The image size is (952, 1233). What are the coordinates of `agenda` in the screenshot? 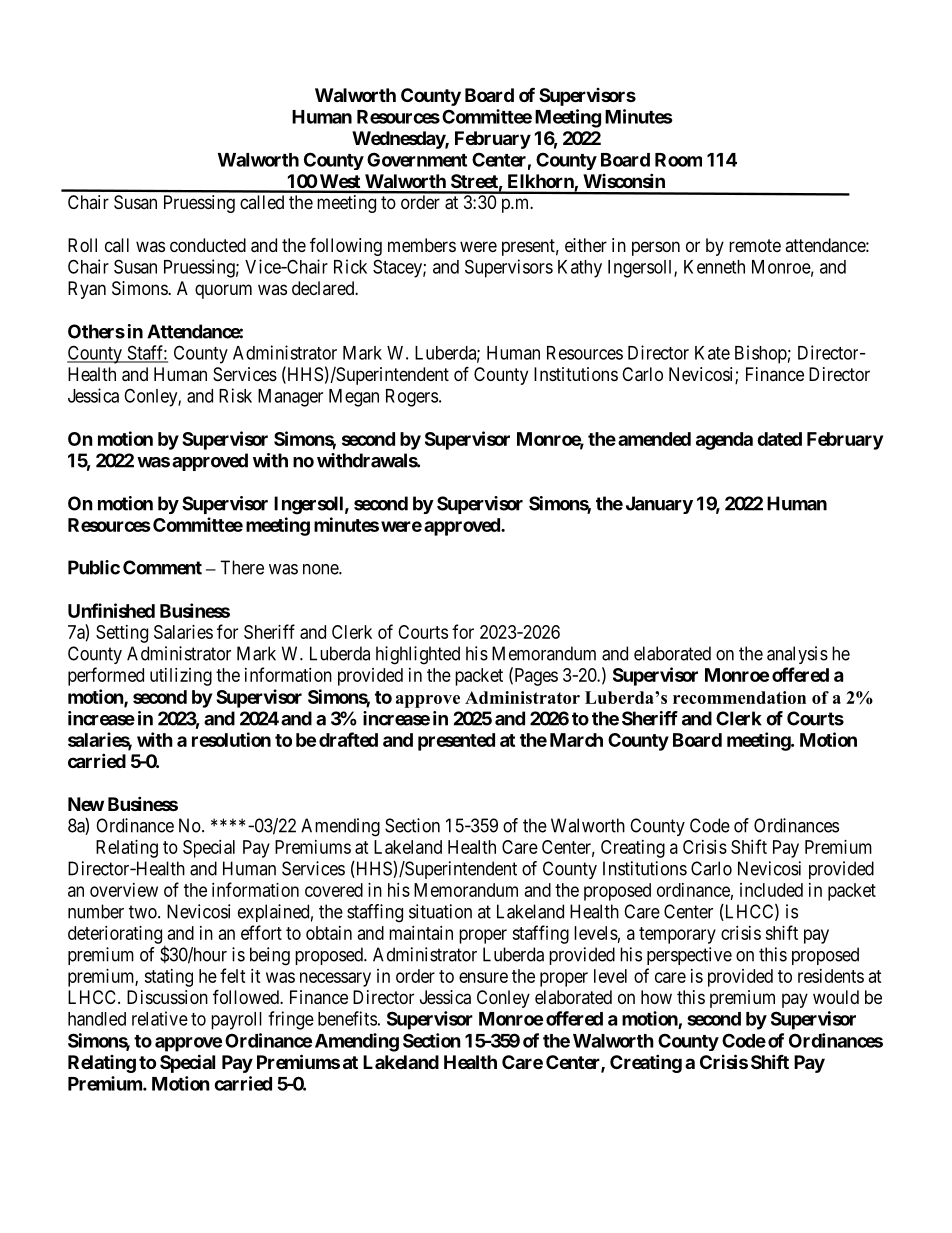 It's located at (724, 441).
